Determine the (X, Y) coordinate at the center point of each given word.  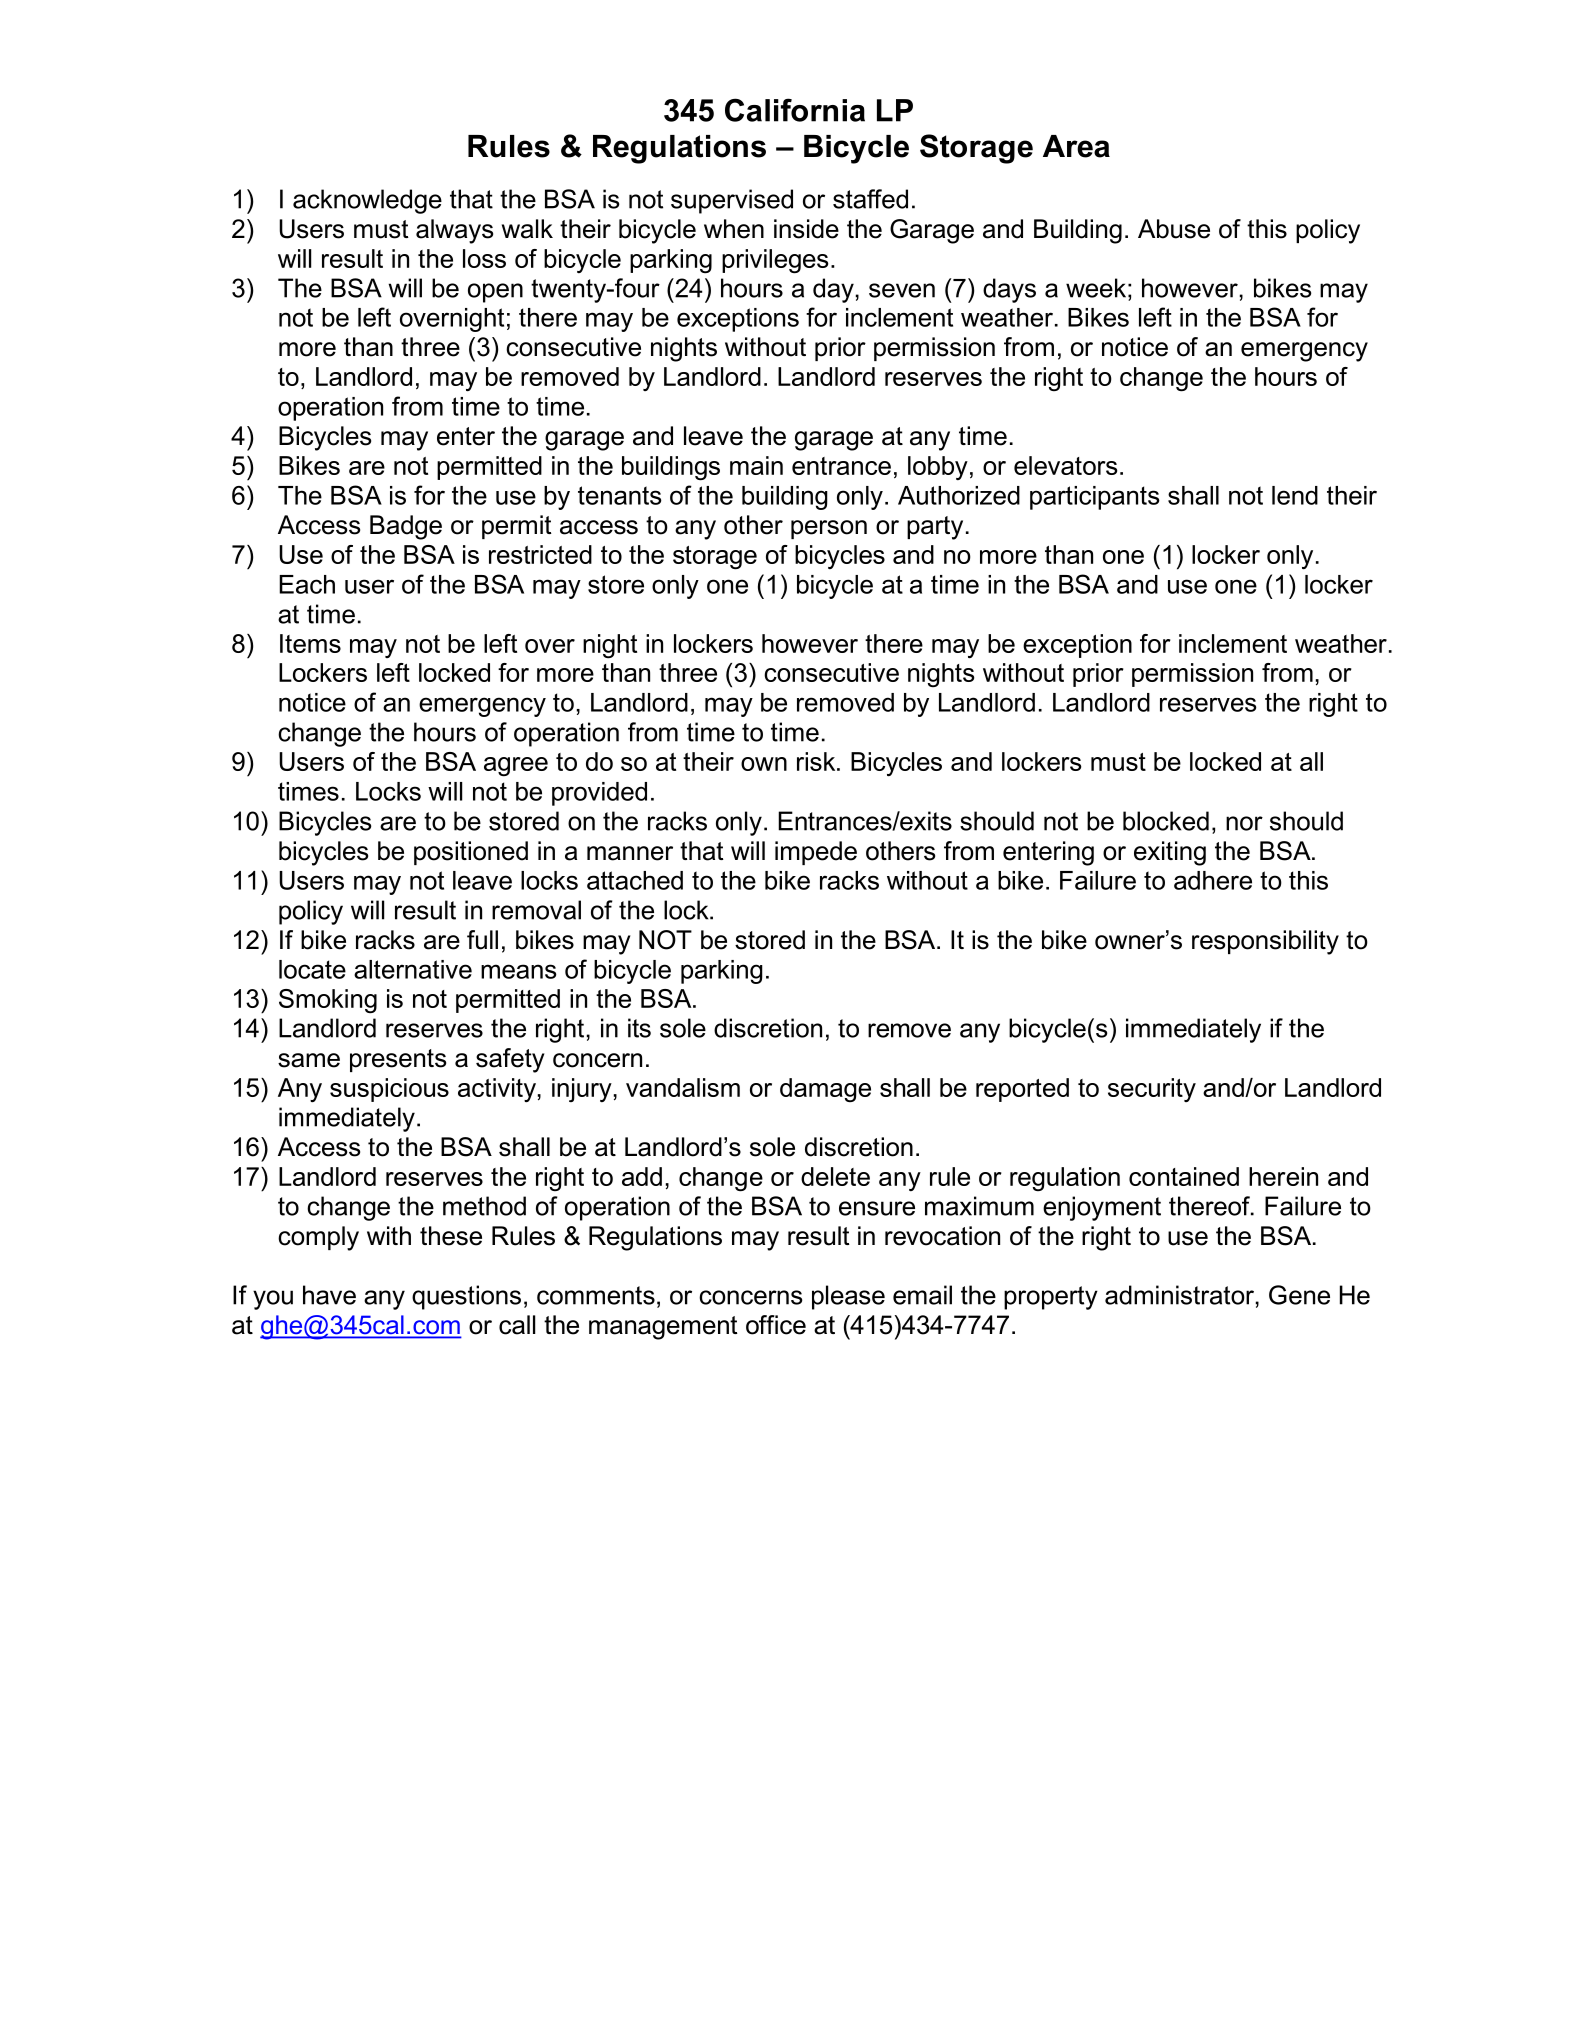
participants (1095, 498)
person (829, 529)
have (329, 1295)
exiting (1170, 853)
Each (307, 584)
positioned (471, 853)
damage (825, 1090)
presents (398, 1060)
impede (816, 853)
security (1152, 1090)
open (495, 293)
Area (1076, 146)
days (1009, 290)
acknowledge (367, 201)
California (795, 110)
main (756, 465)
